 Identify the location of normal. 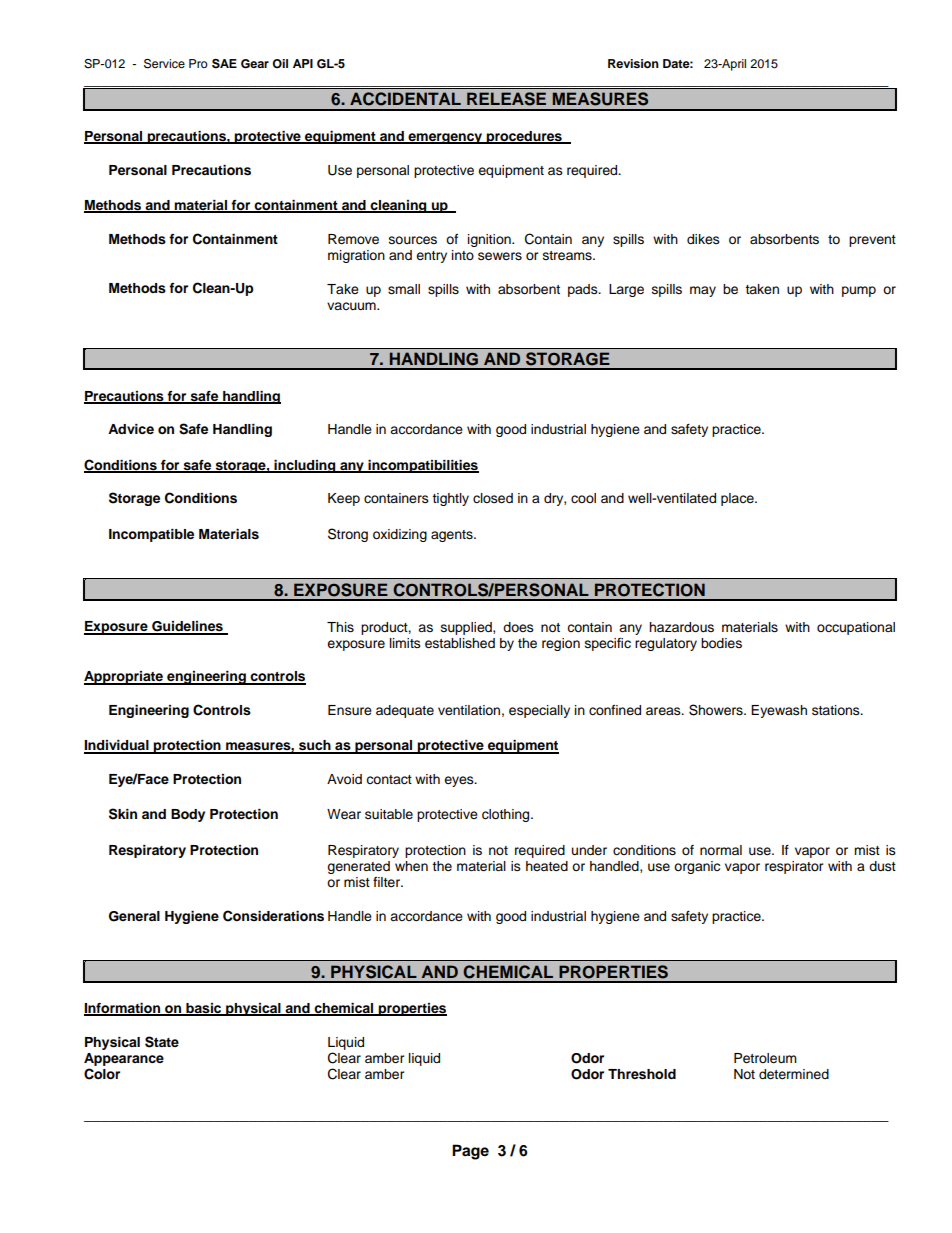
(721, 850).
